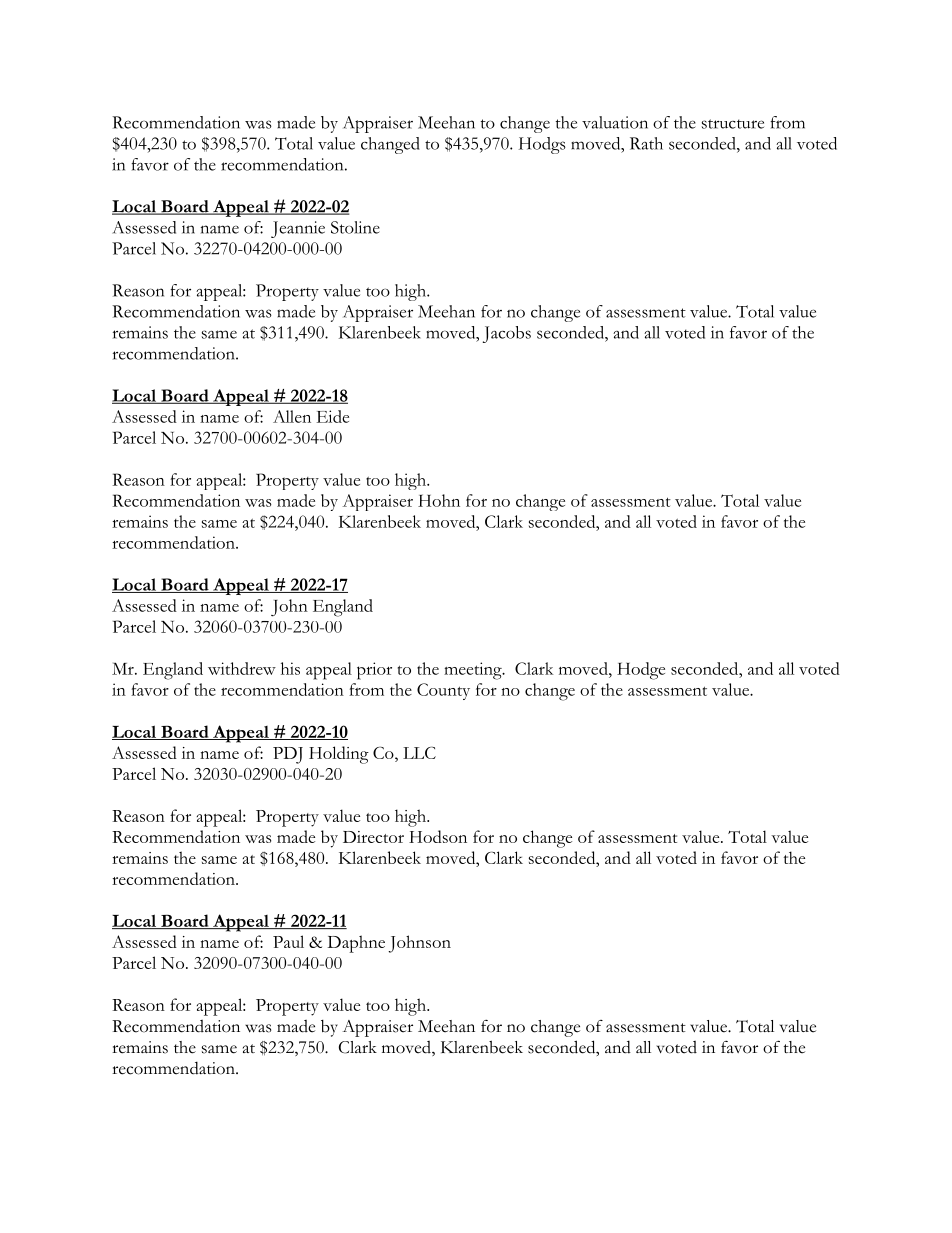 This screenshot has width=952, height=1233. Describe the element at coordinates (733, 124) in the screenshot. I see `structure` at that location.
